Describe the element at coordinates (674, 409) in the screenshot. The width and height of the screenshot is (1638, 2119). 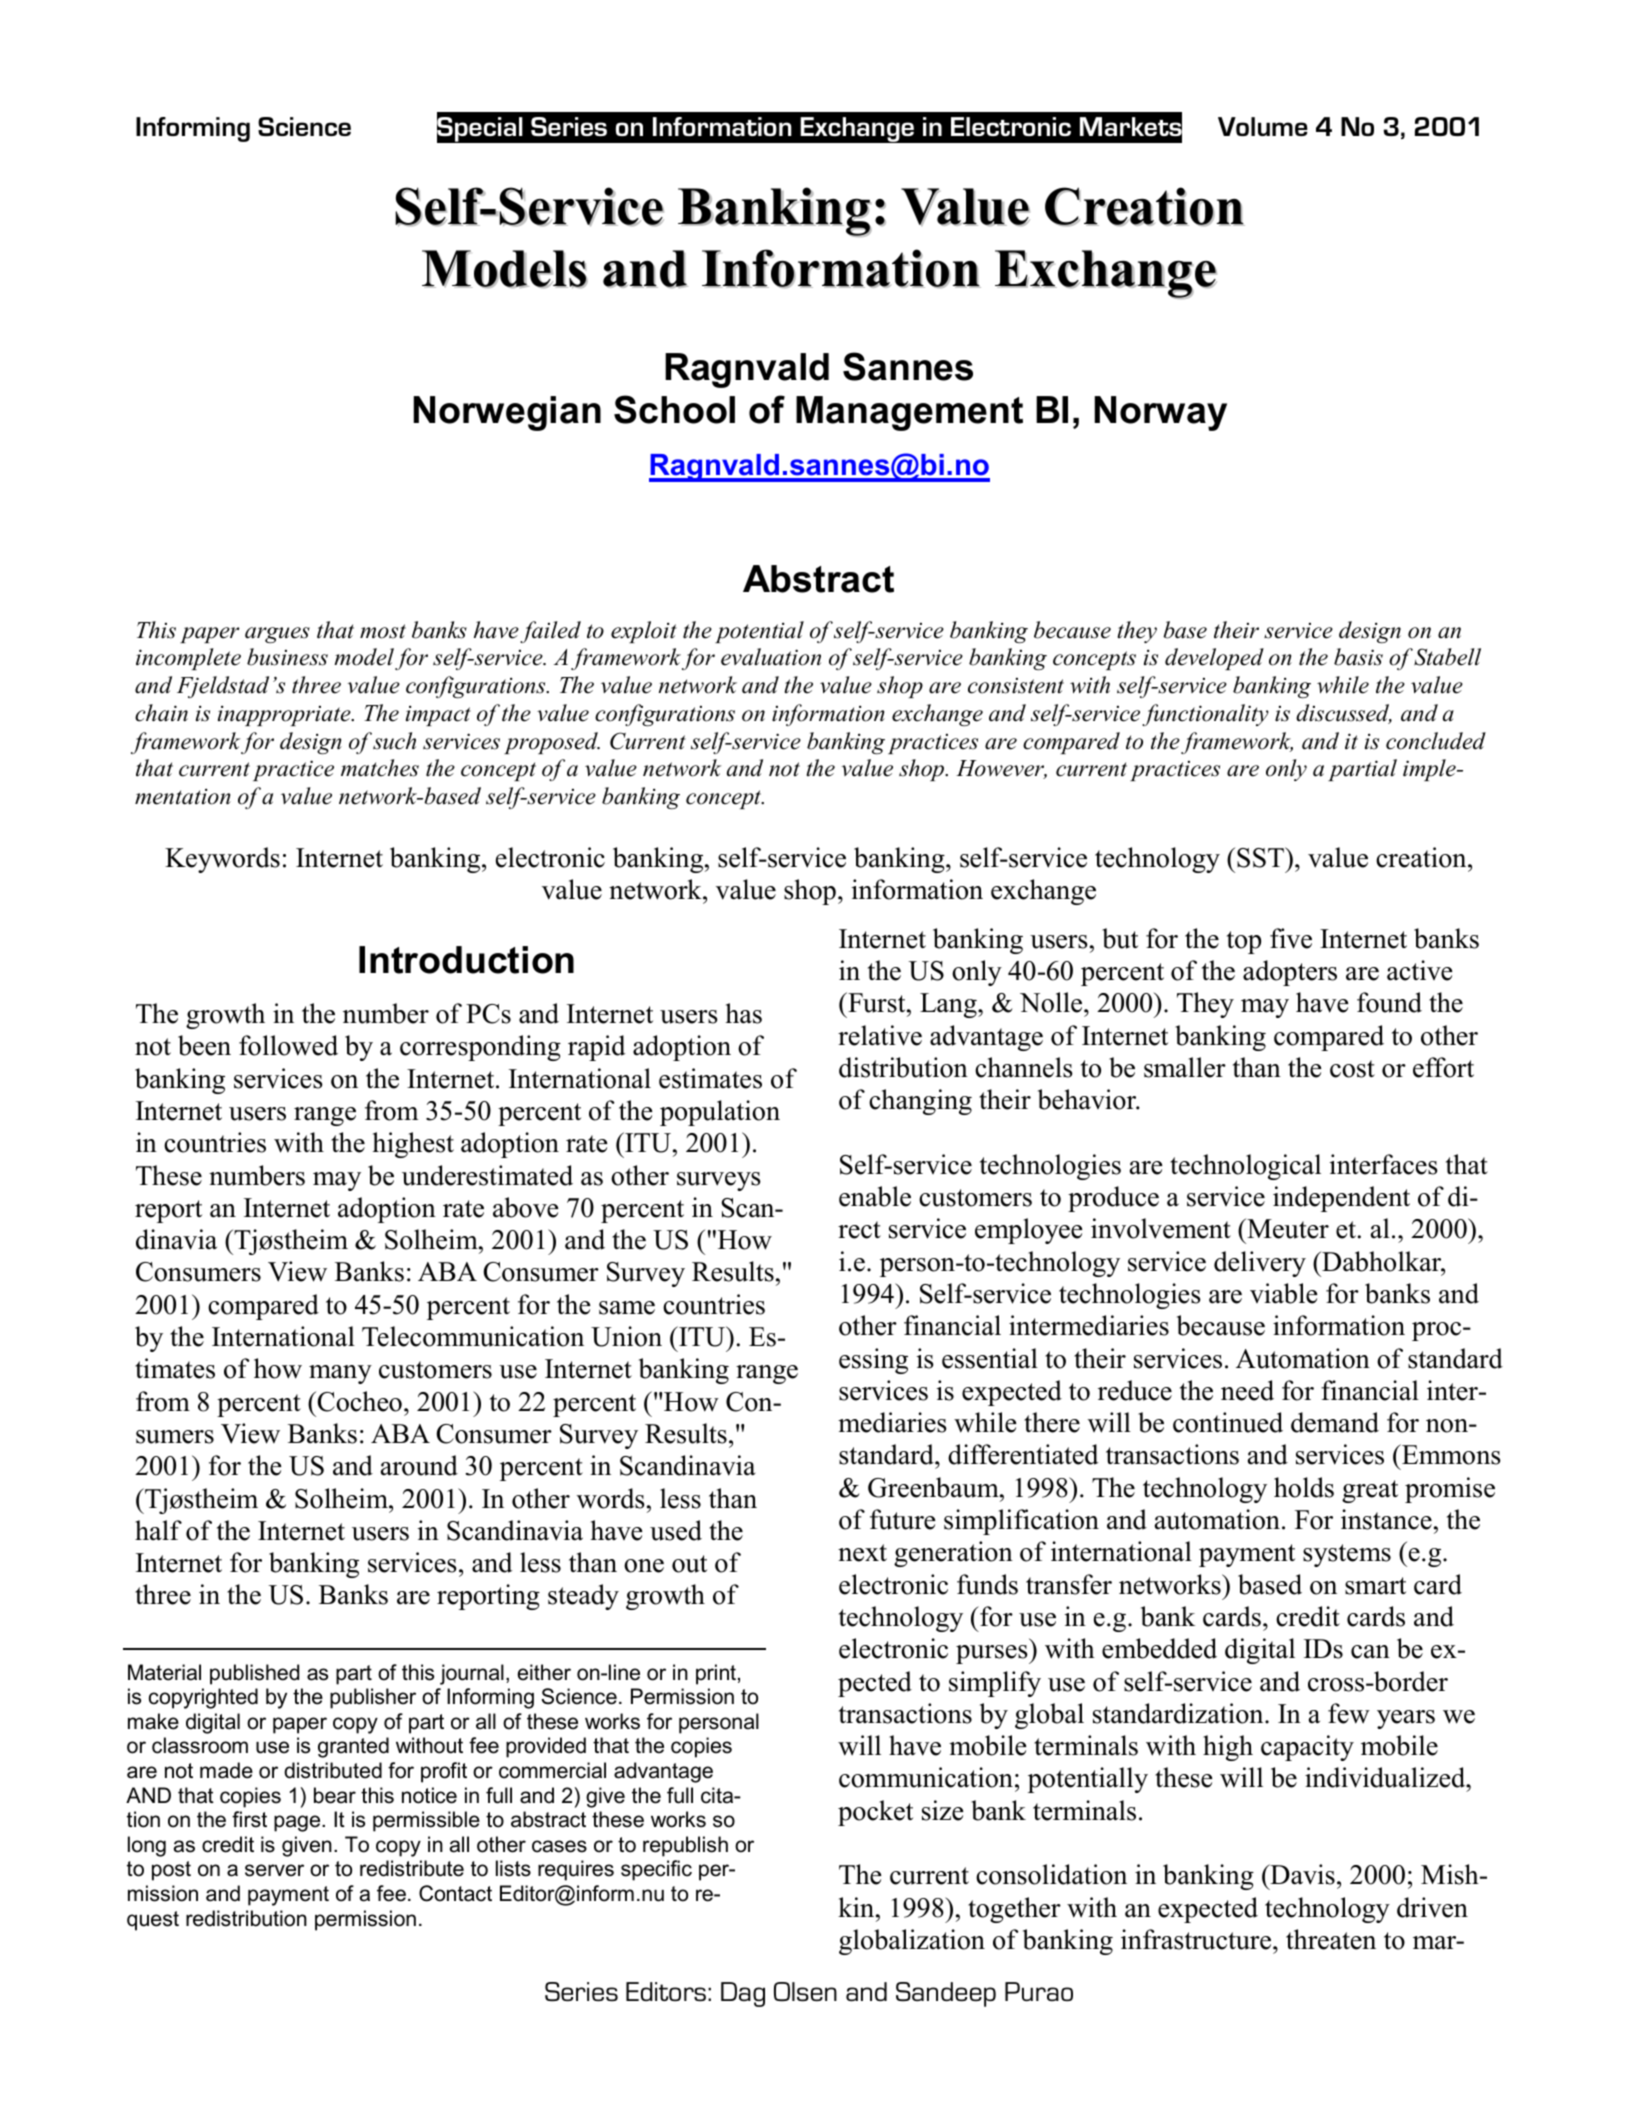
I see `School` at that location.
